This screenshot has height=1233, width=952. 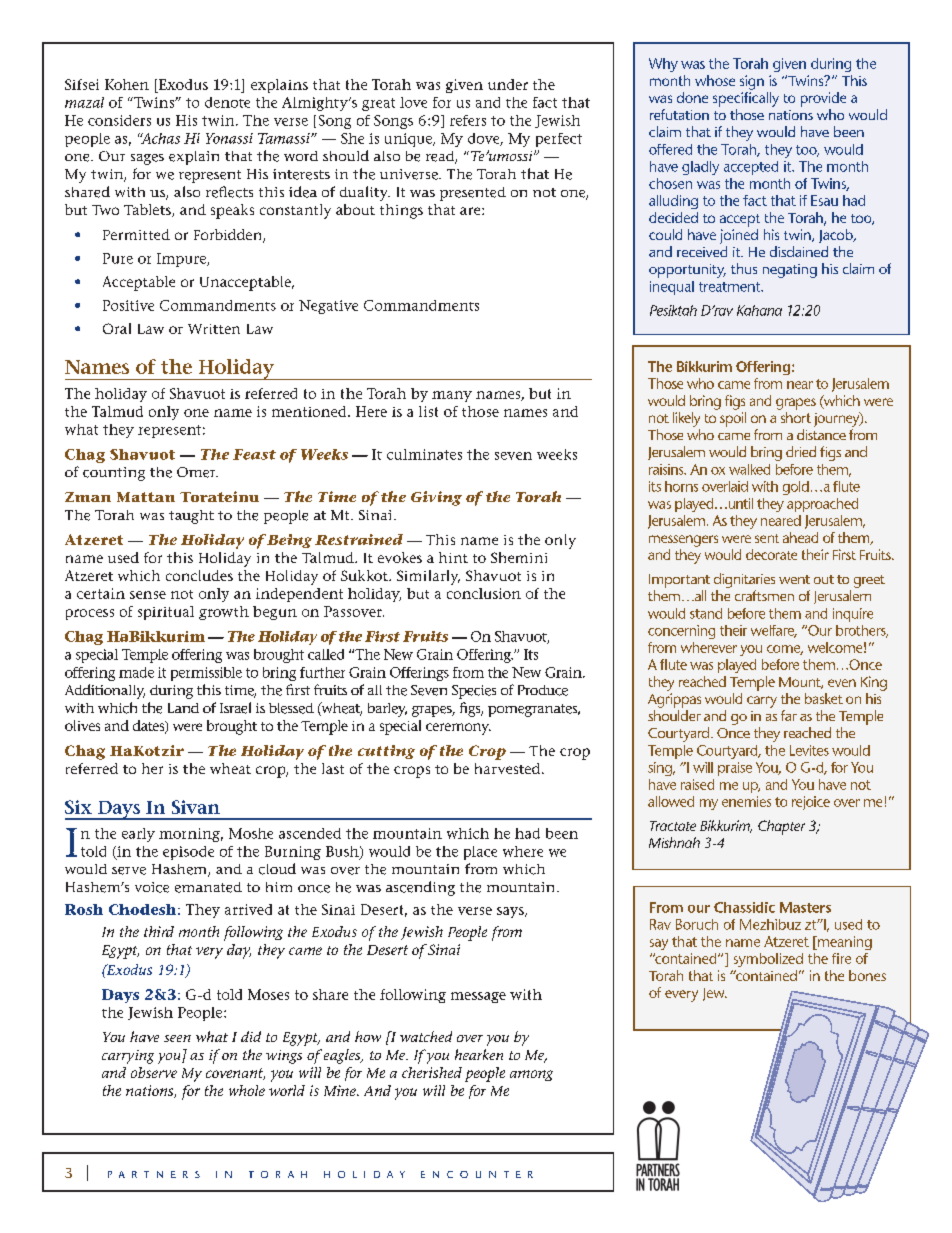 What do you see at coordinates (127, 84) in the screenshot?
I see `Kohen` at bounding box center [127, 84].
